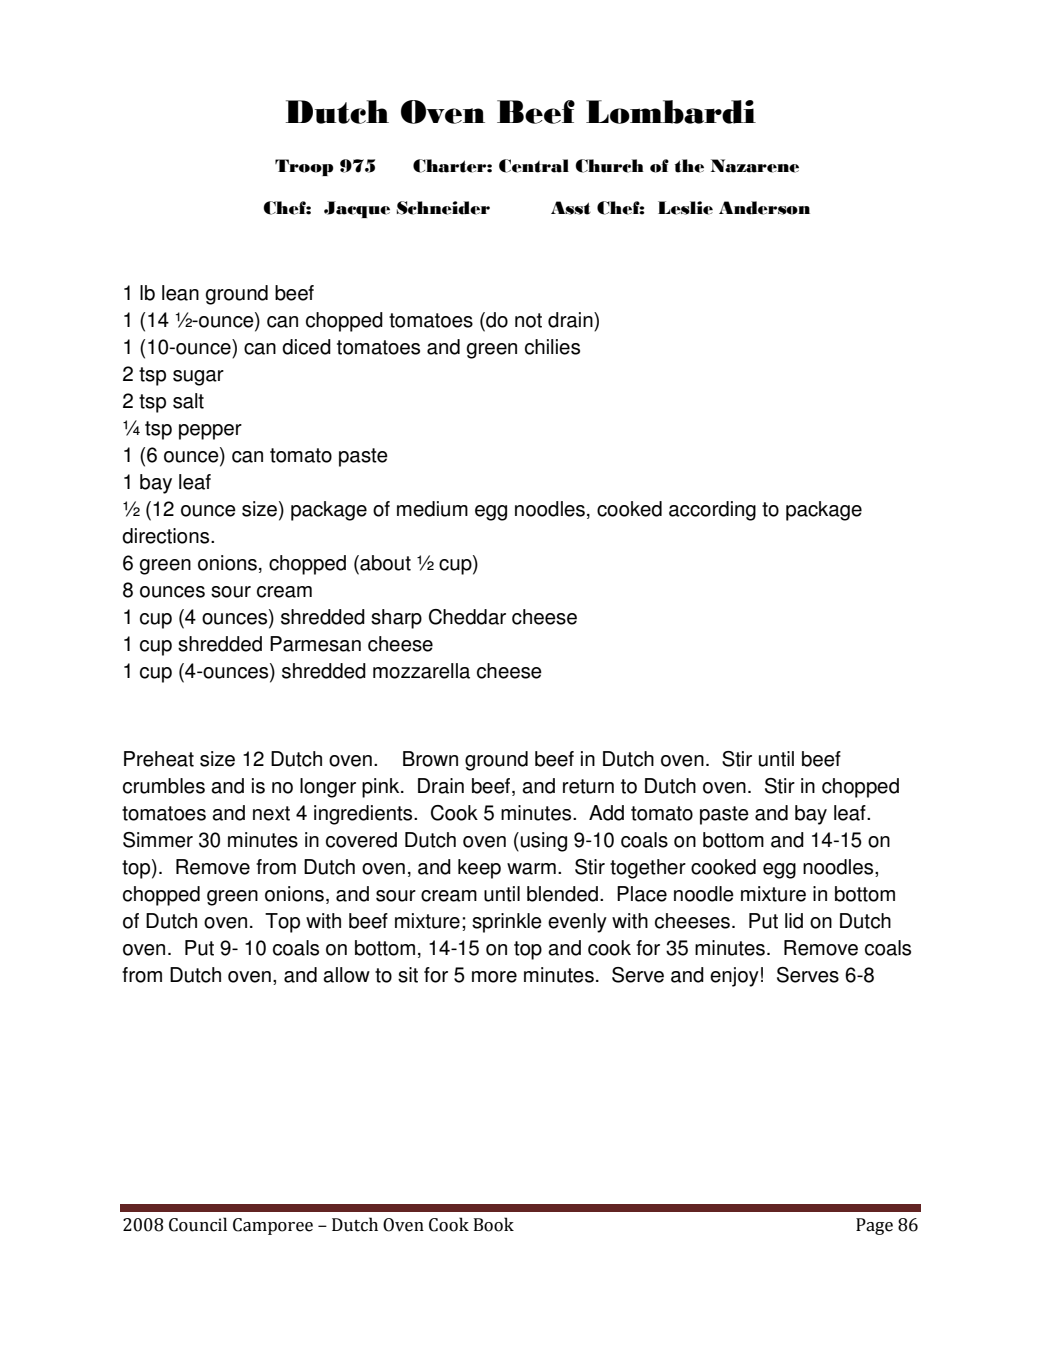 This image has height=1348, width=1041. What do you see at coordinates (304, 167) in the image?
I see `Troop` at bounding box center [304, 167].
